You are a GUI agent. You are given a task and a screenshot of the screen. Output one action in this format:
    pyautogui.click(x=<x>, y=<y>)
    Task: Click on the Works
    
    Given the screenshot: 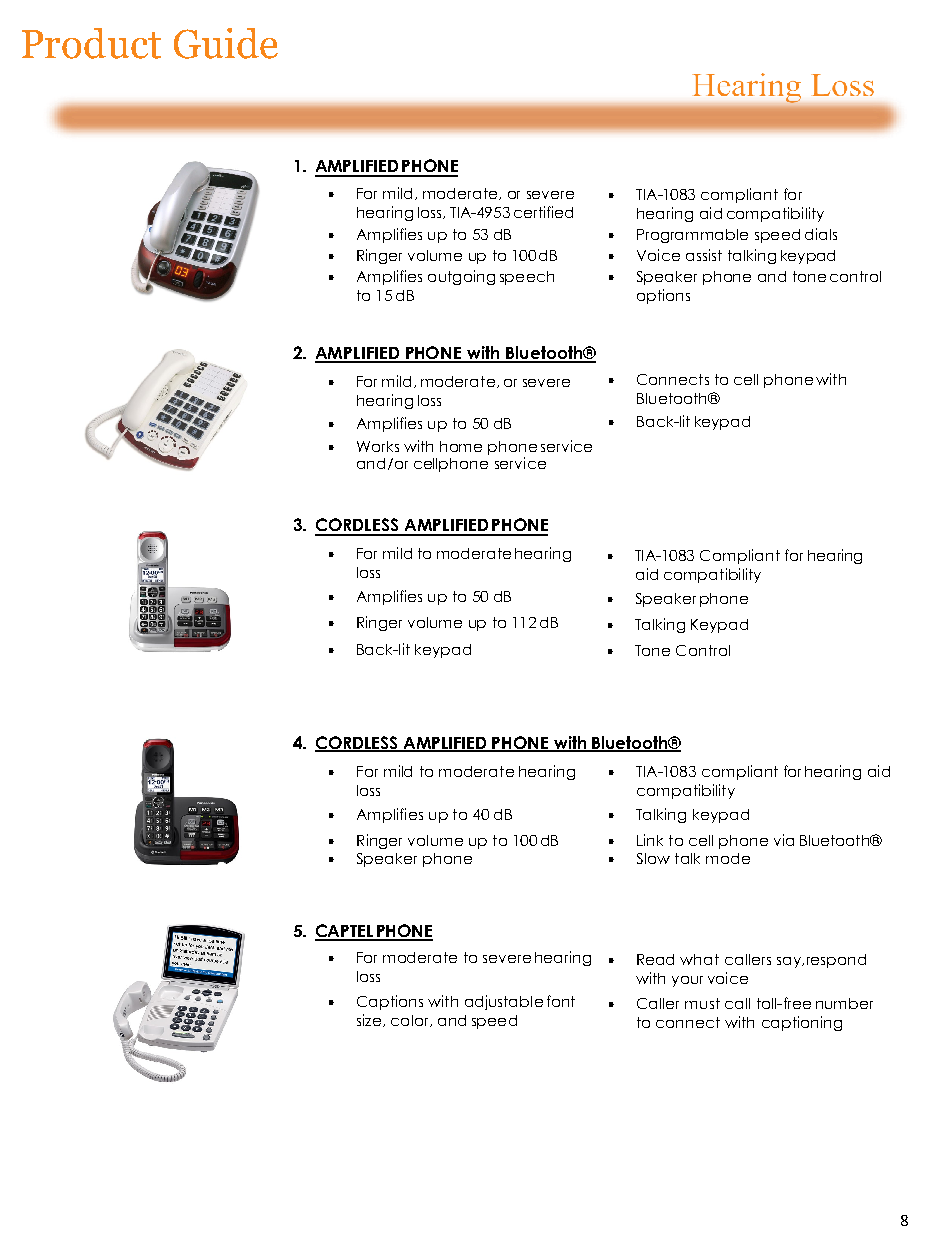 What is the action you would take?
    pyautogui.click(x=378, y=446)
